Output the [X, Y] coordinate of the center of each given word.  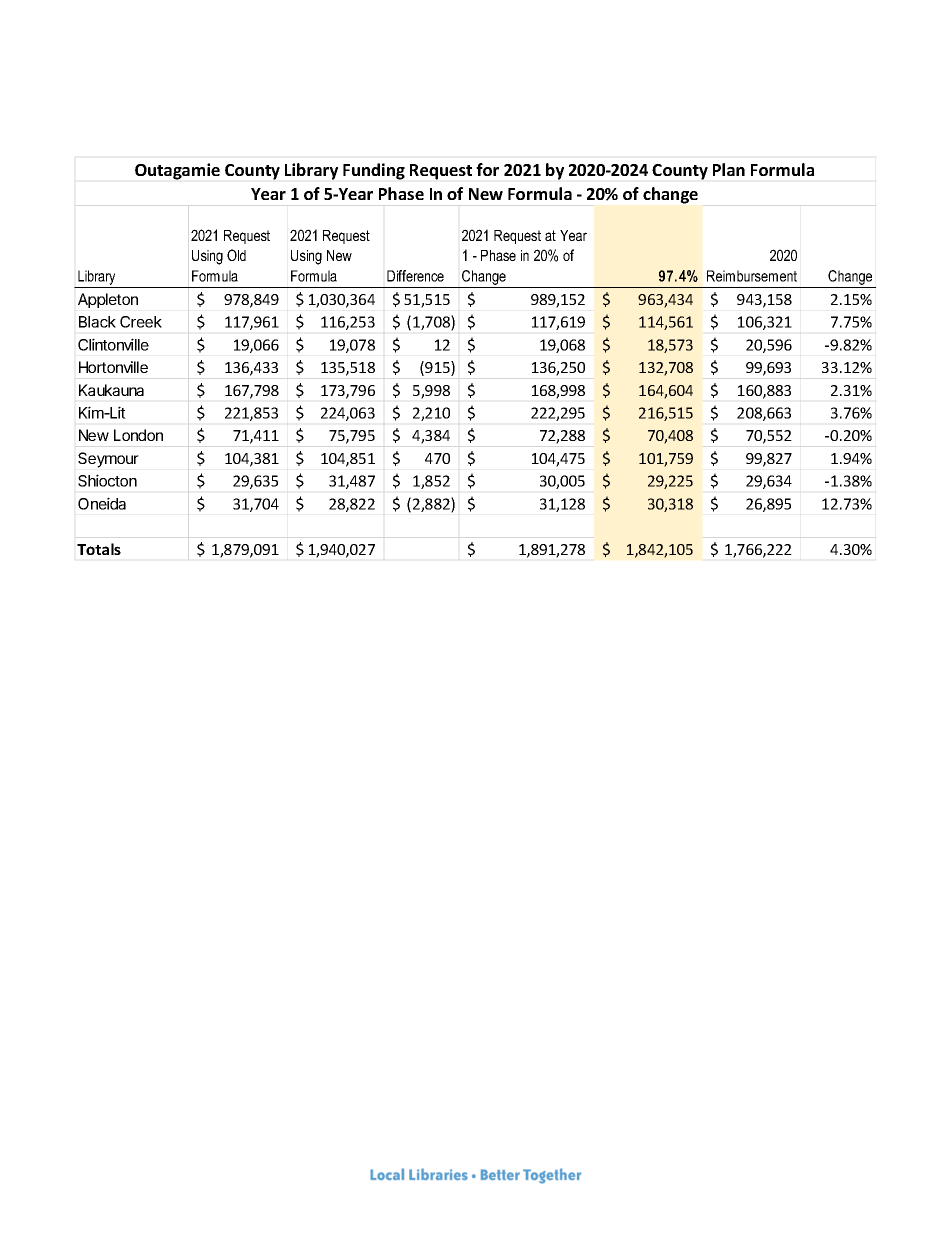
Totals [99, 549]
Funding [374, 171]
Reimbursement [752, 276]
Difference [415, 276]
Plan [729, 169]
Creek [141, 322]
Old [236, 255]
